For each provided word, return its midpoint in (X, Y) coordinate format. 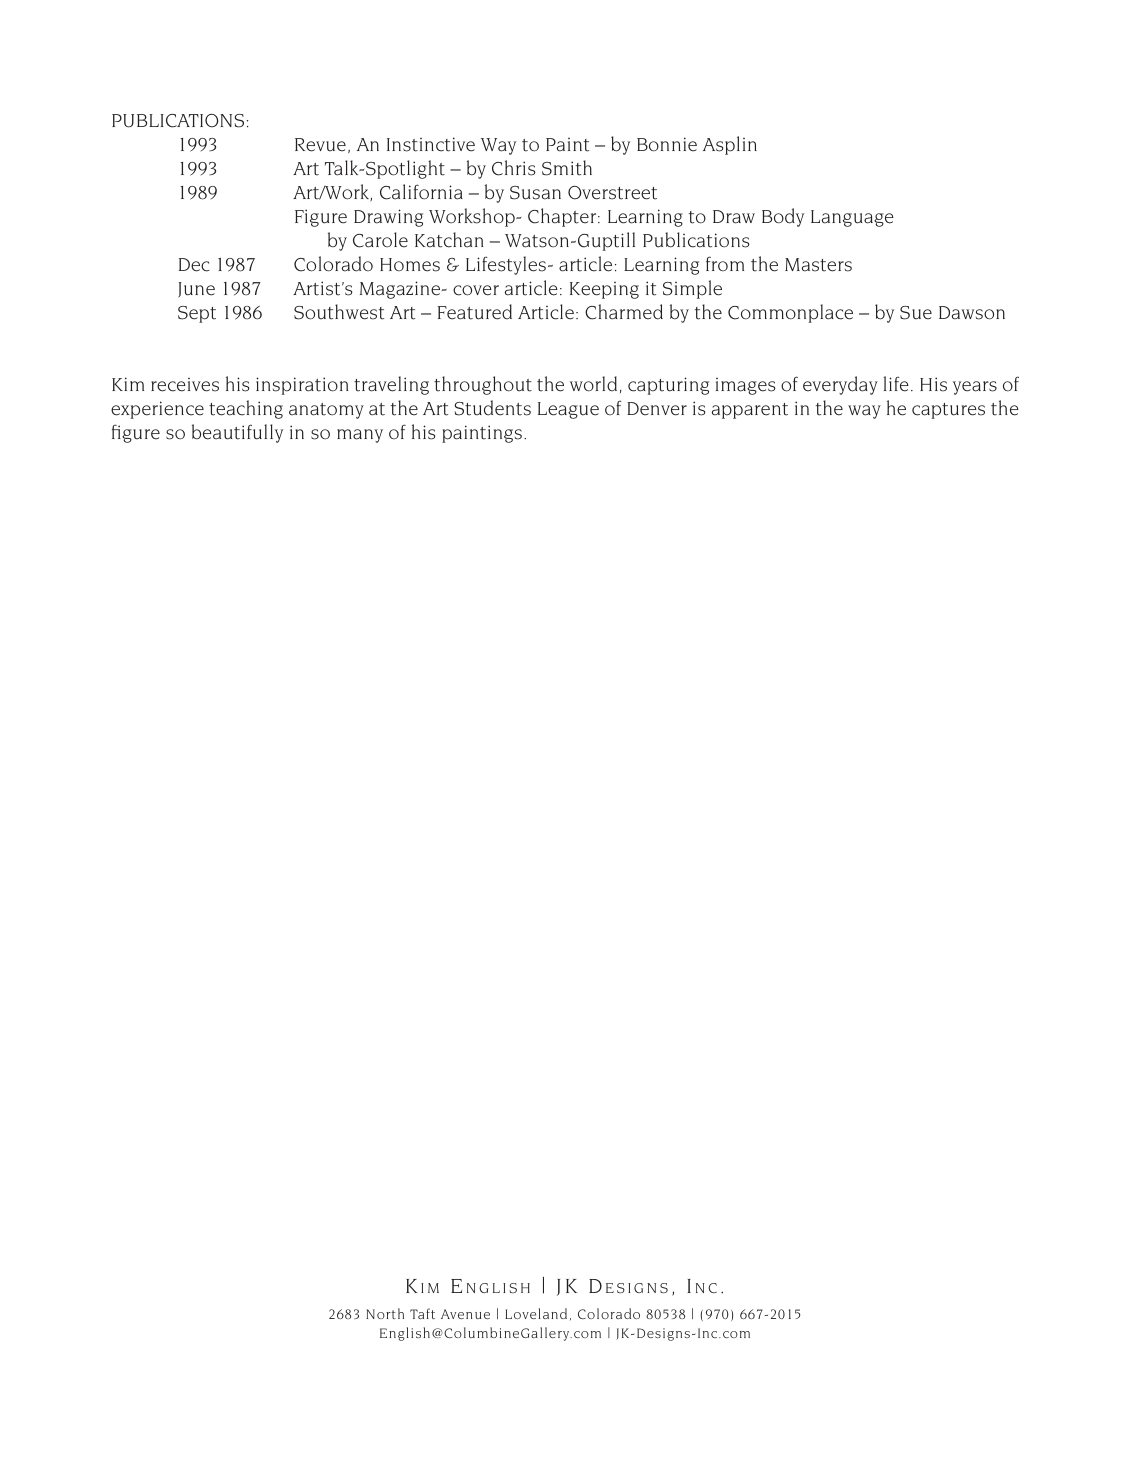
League (568, 410)
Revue (320, 145)
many (360, 436)
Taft (422, 1313)
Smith (567, 168)
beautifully (237, 433)
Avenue (465, 1314)
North (385, 1313)
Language (852, 218)
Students (492, 408)
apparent (750, 411)
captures (948, 411)
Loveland (536, 1313)
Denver (657, 409)
